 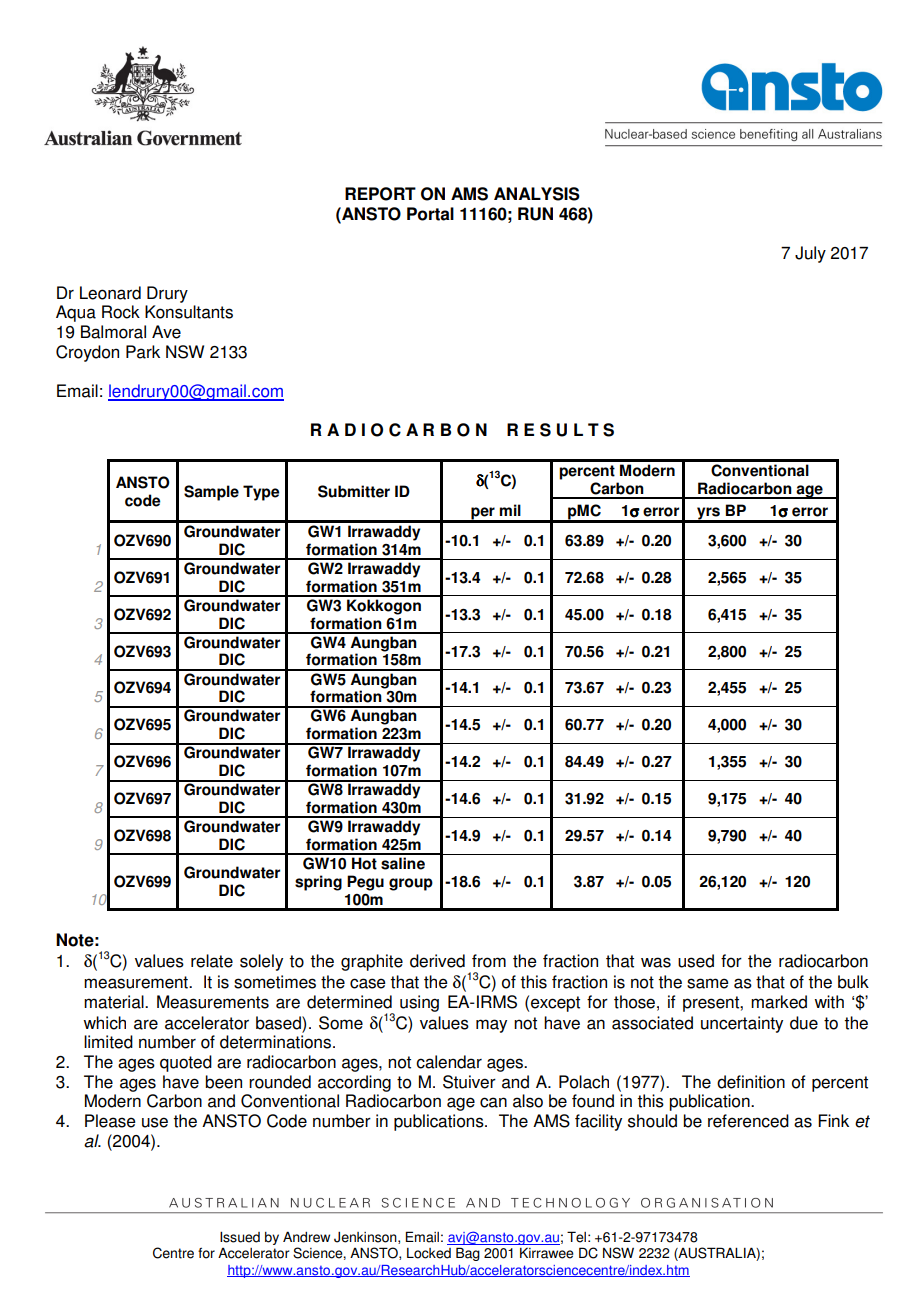 I want to click on Portal, so click(x=430, y=214).
